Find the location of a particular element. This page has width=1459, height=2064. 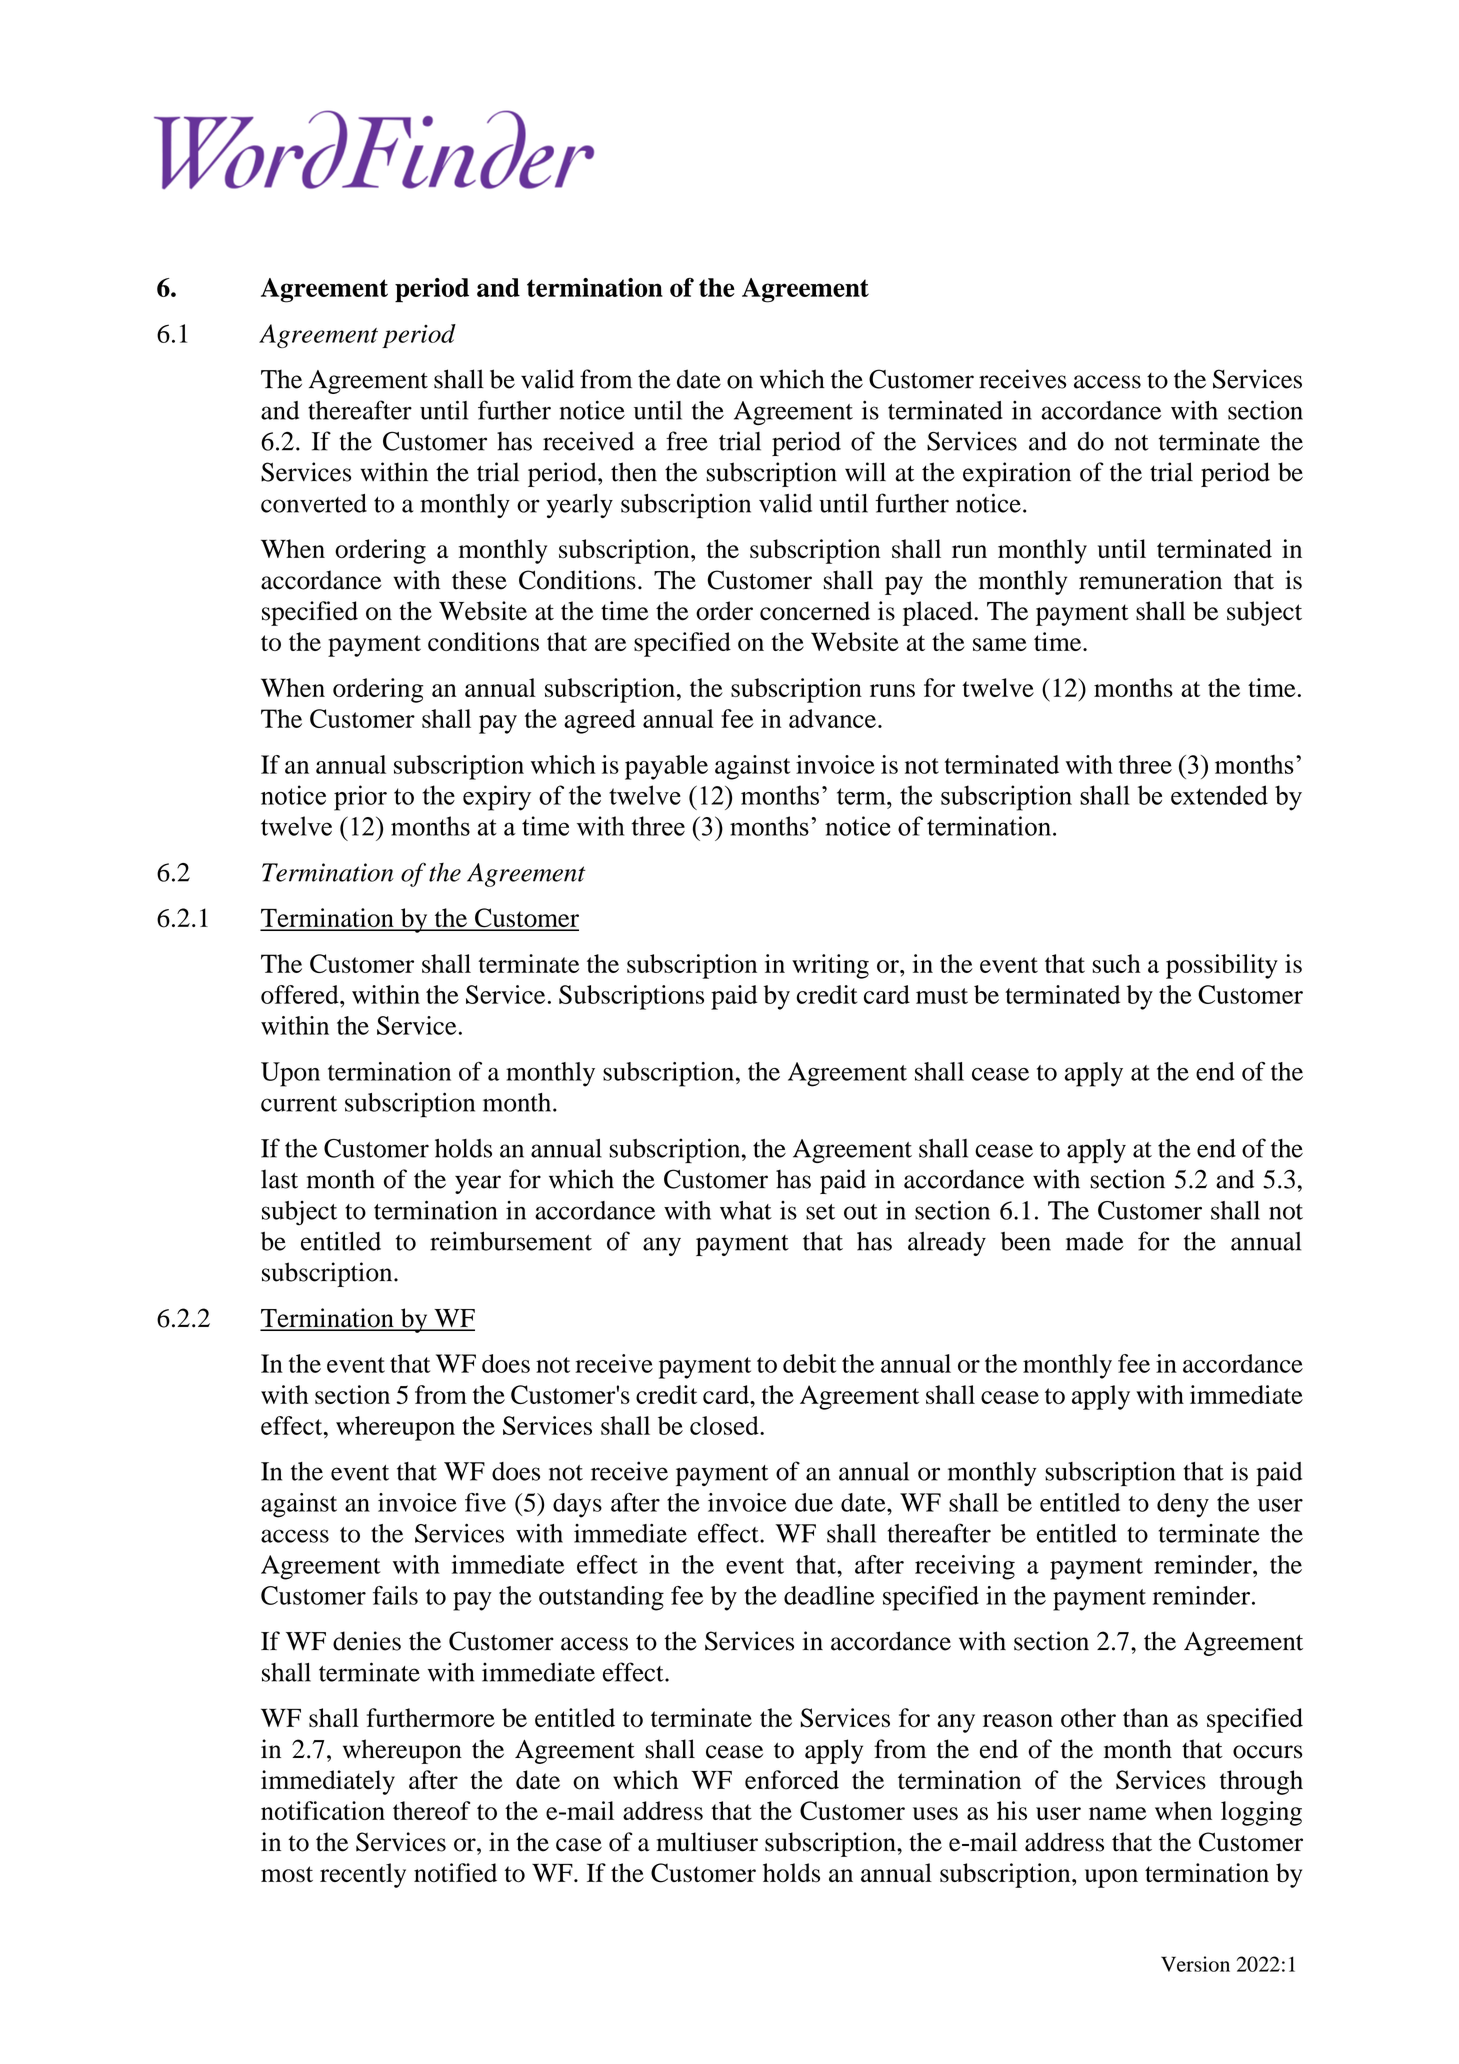

prior is located at coordinates (360, 798).
